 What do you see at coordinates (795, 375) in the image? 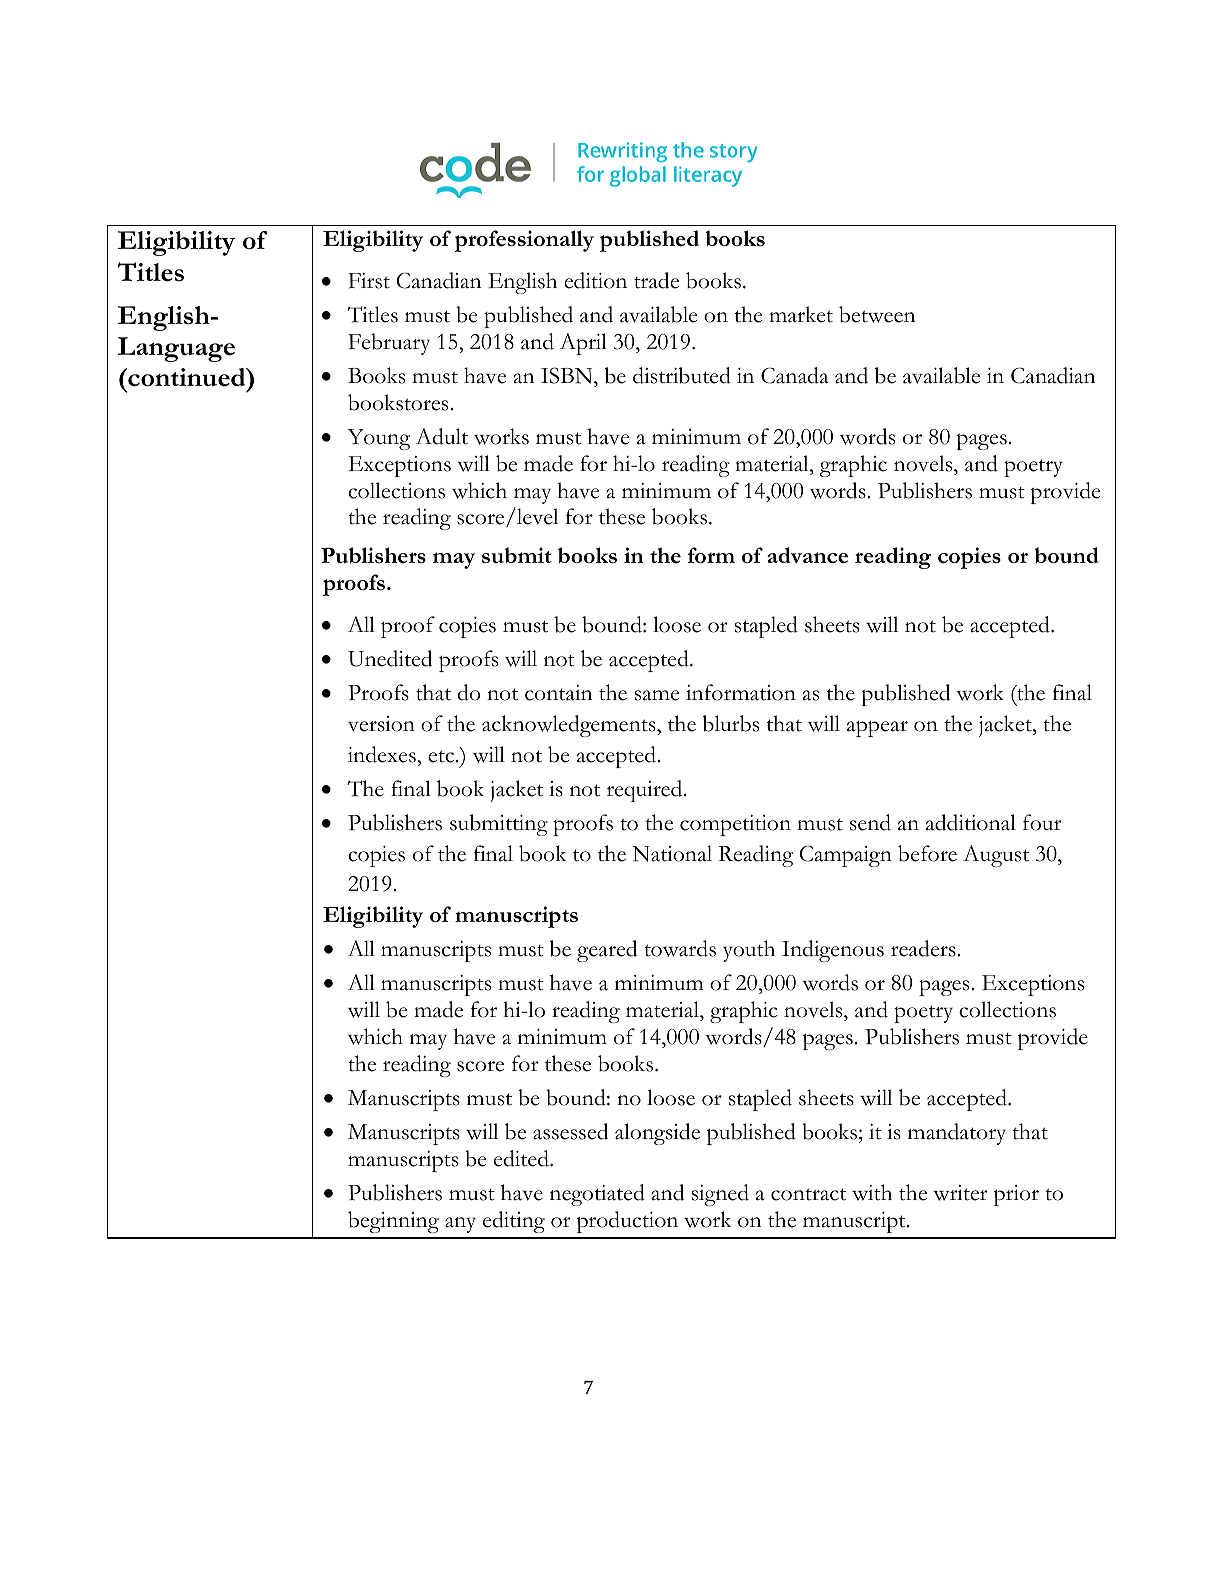
I see `Canada` at bounding box center [795, 375].
